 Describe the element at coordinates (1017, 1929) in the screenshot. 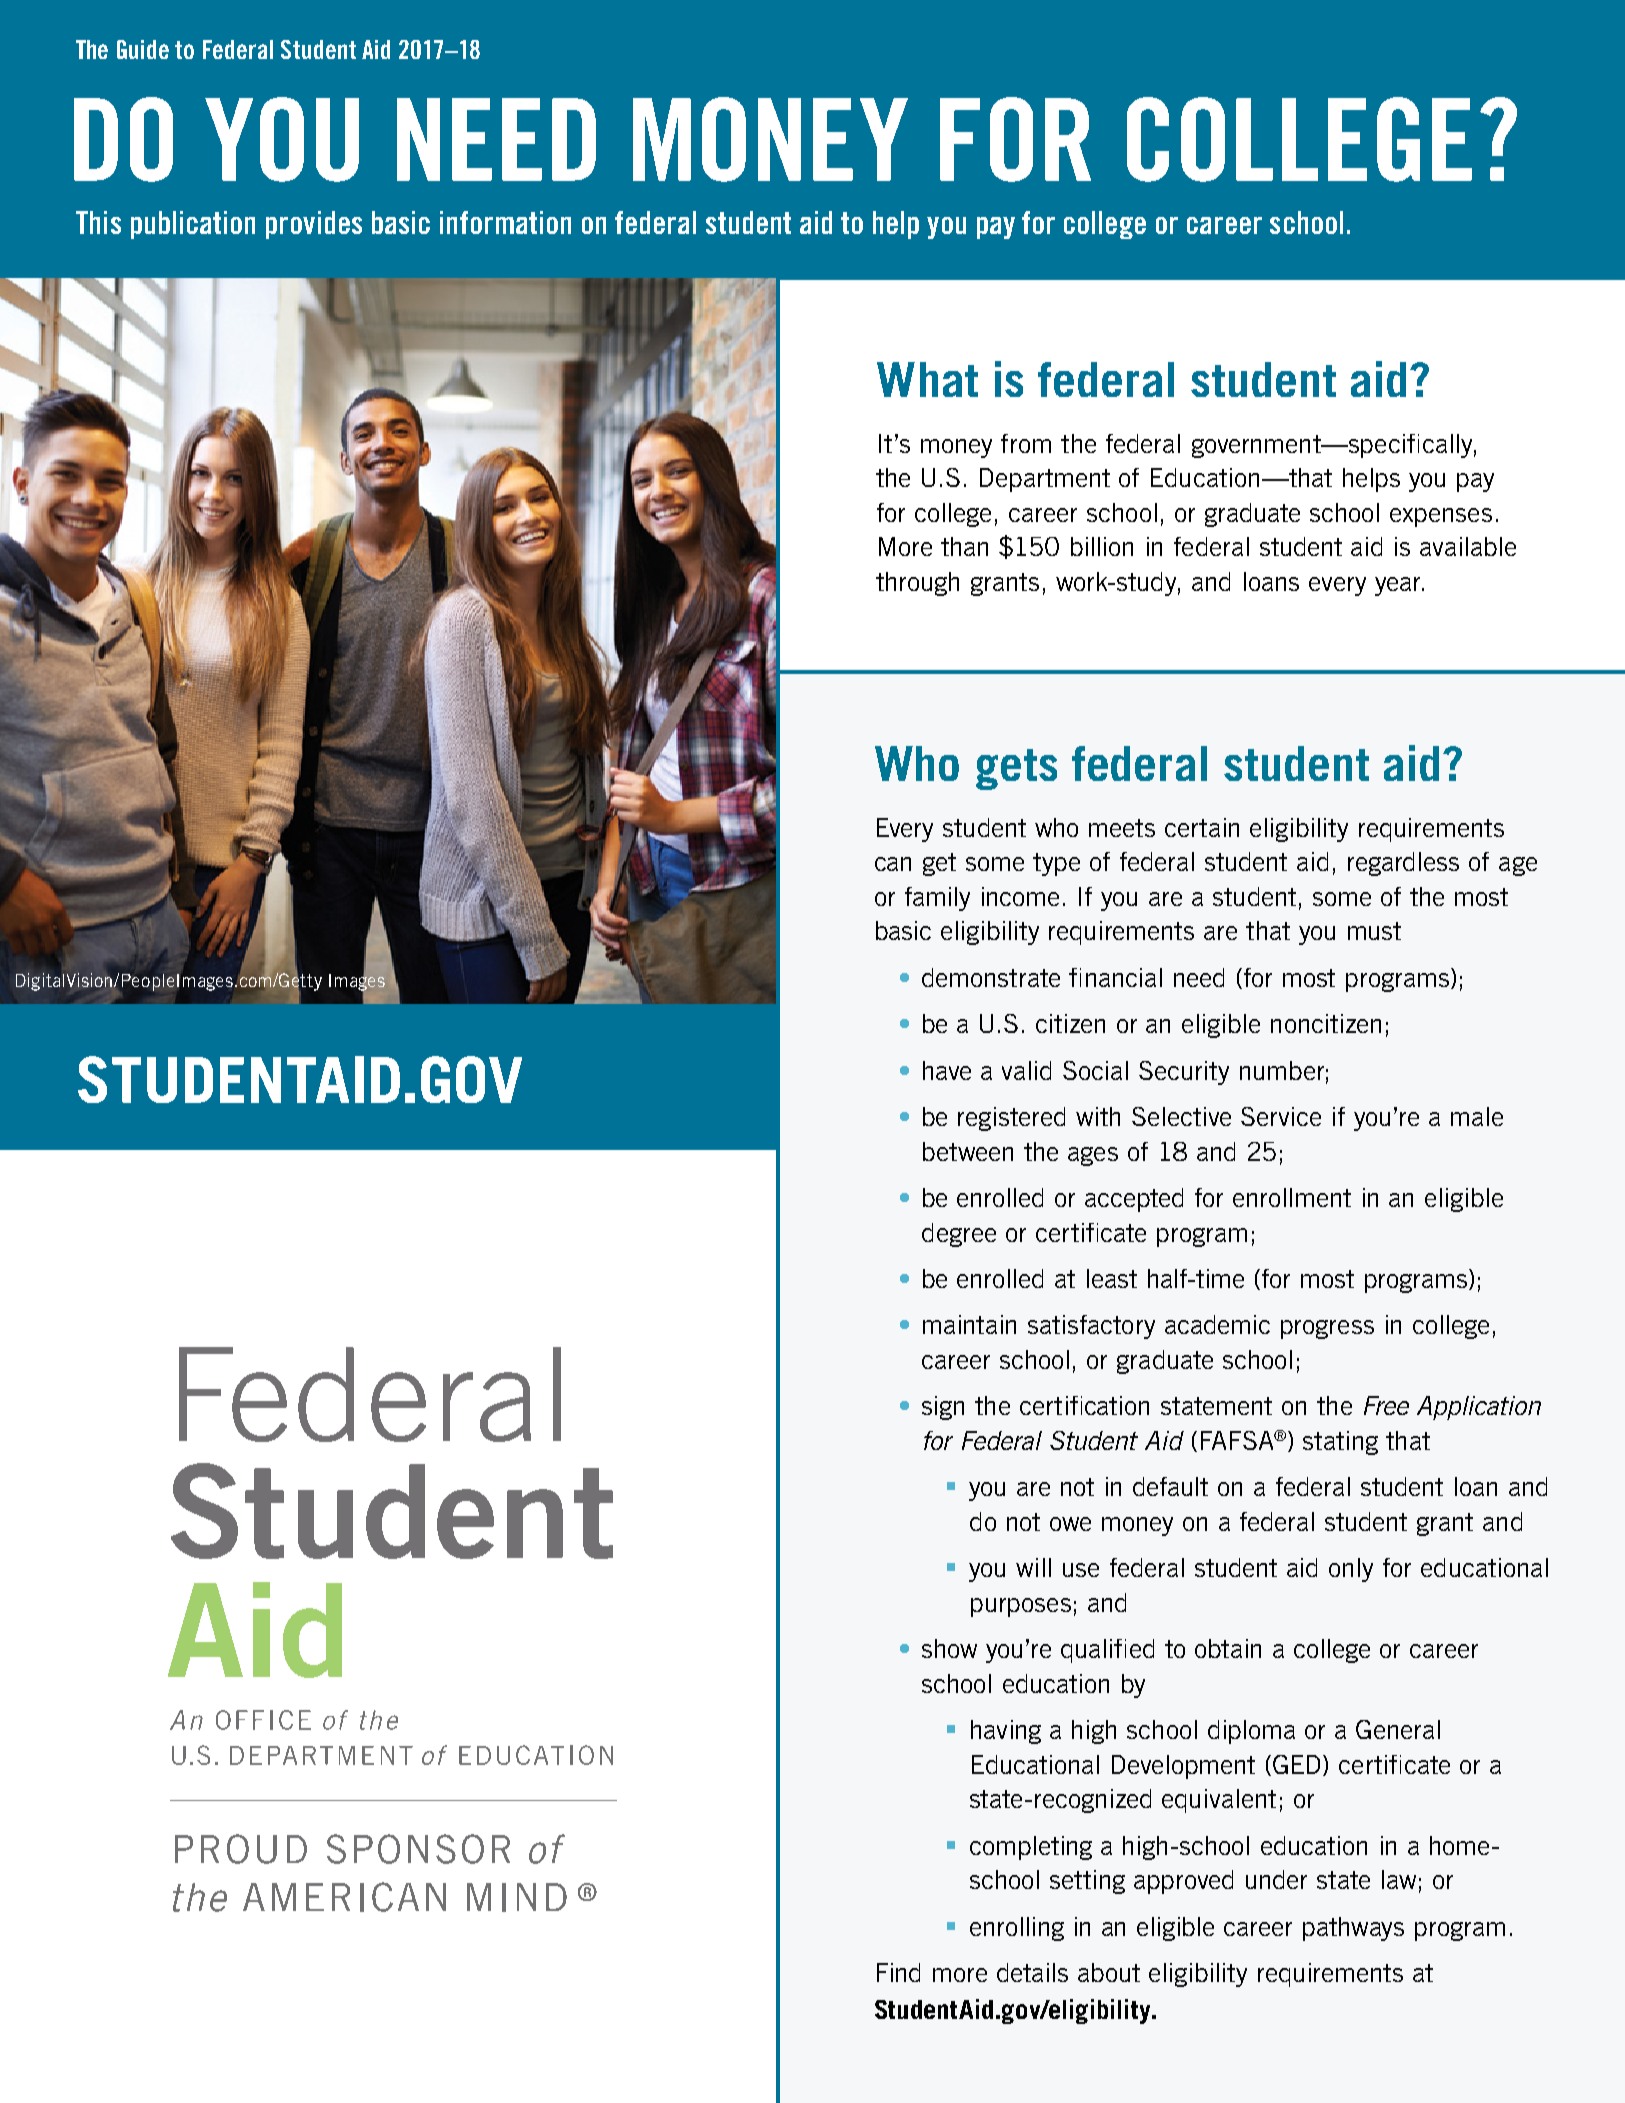

I see `enrolling` at that location.
